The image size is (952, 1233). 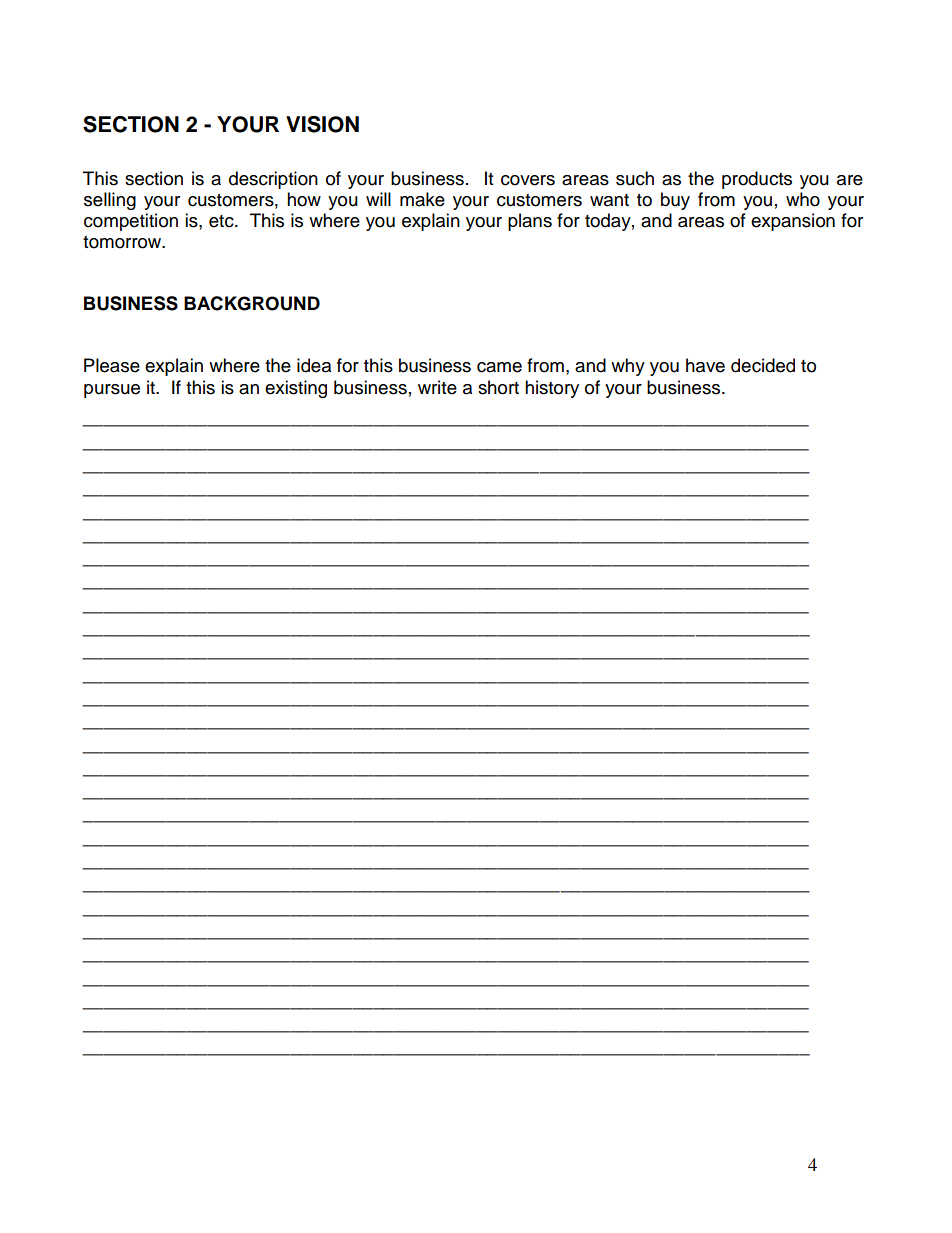 I want to click on pursue, so click(x=112, y=391).
